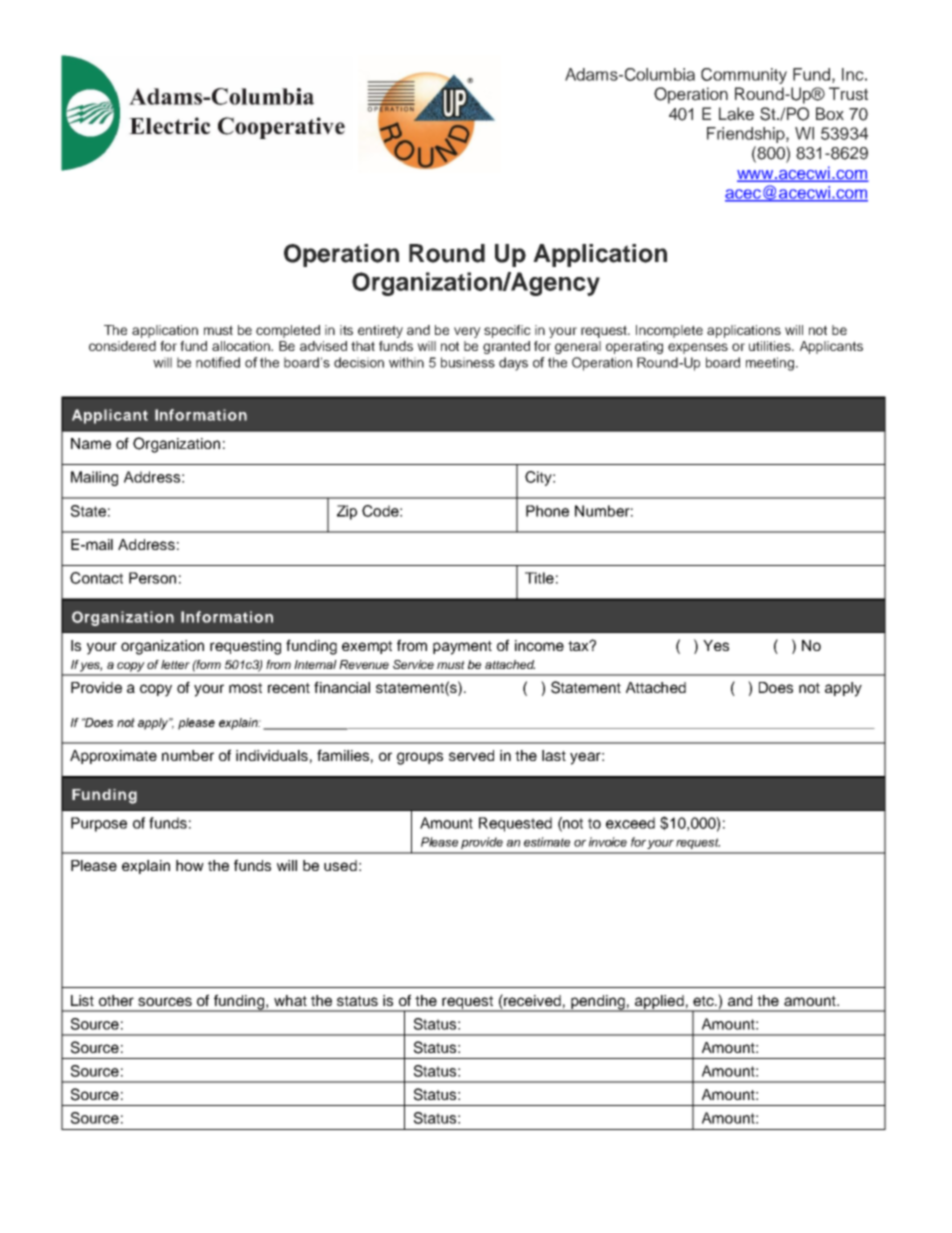 The width and height of the screenshot is (952, 1233). Describe the element at coordinates (467, 332) in the screenshot. I see `very` at that location.
